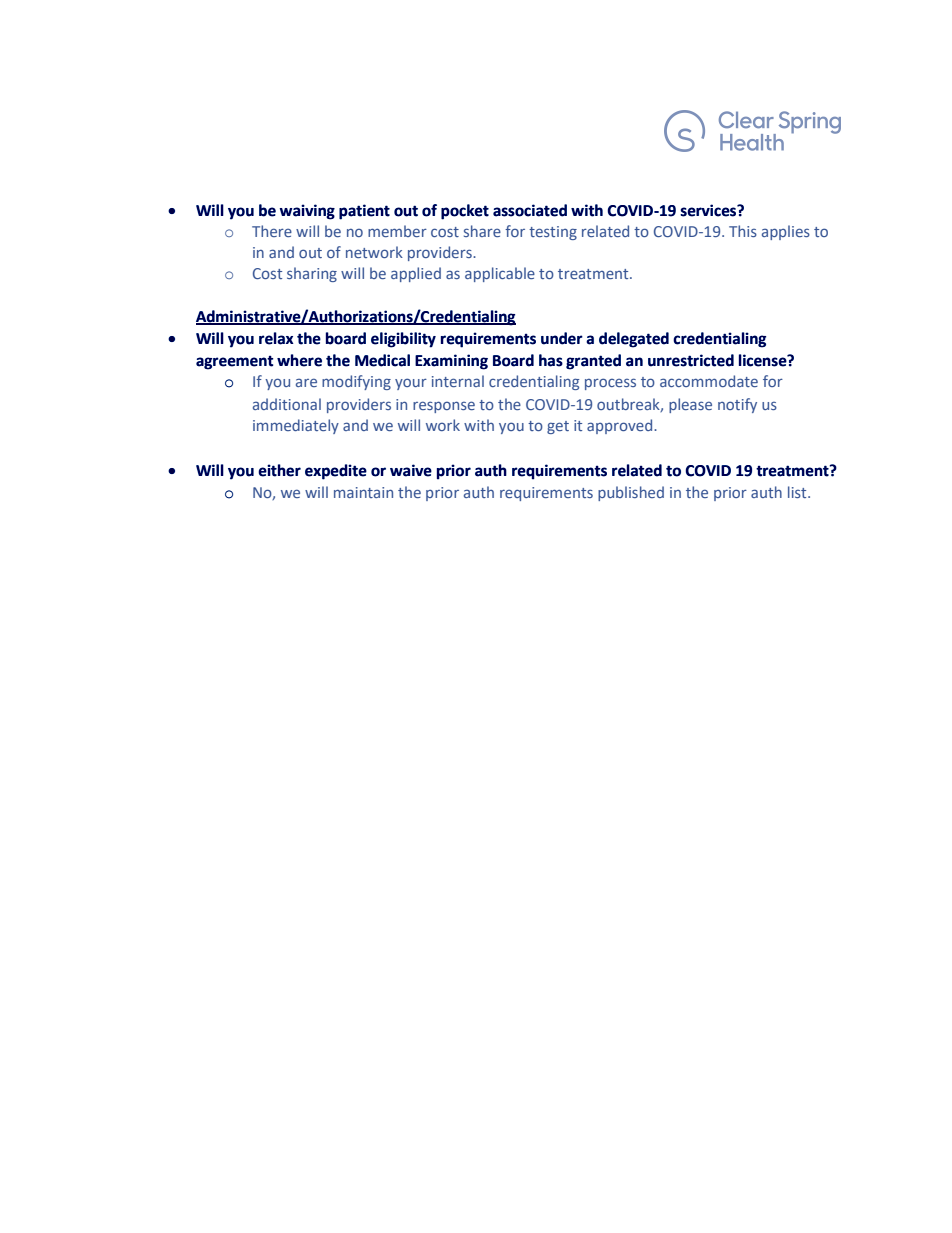 The image size is (952, 1233). Describe the element at coordinates (691, 360) in the image. I see `unrestricted` at that location.
